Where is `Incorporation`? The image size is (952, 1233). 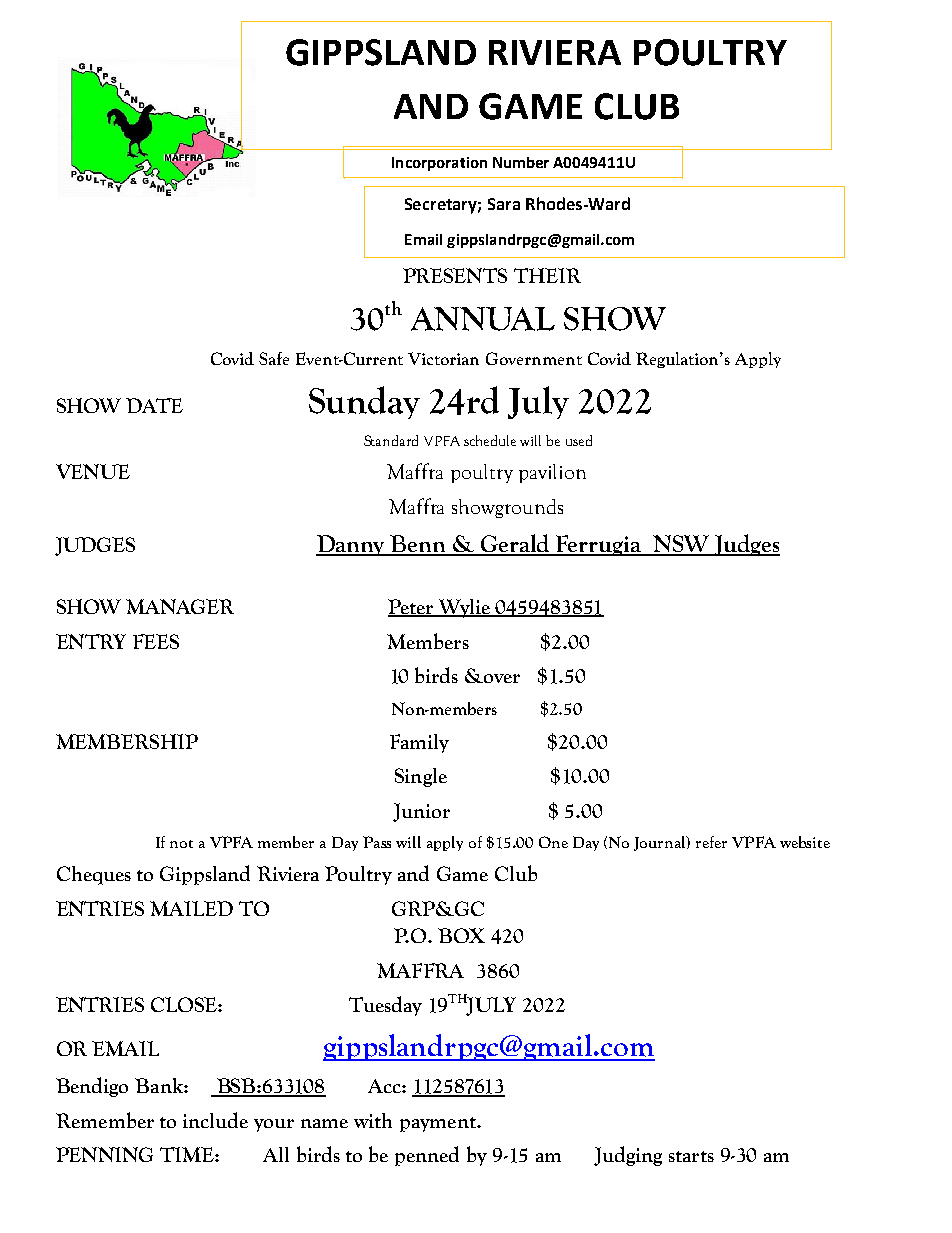
Incorporation is located at coordinates (439, 164).
